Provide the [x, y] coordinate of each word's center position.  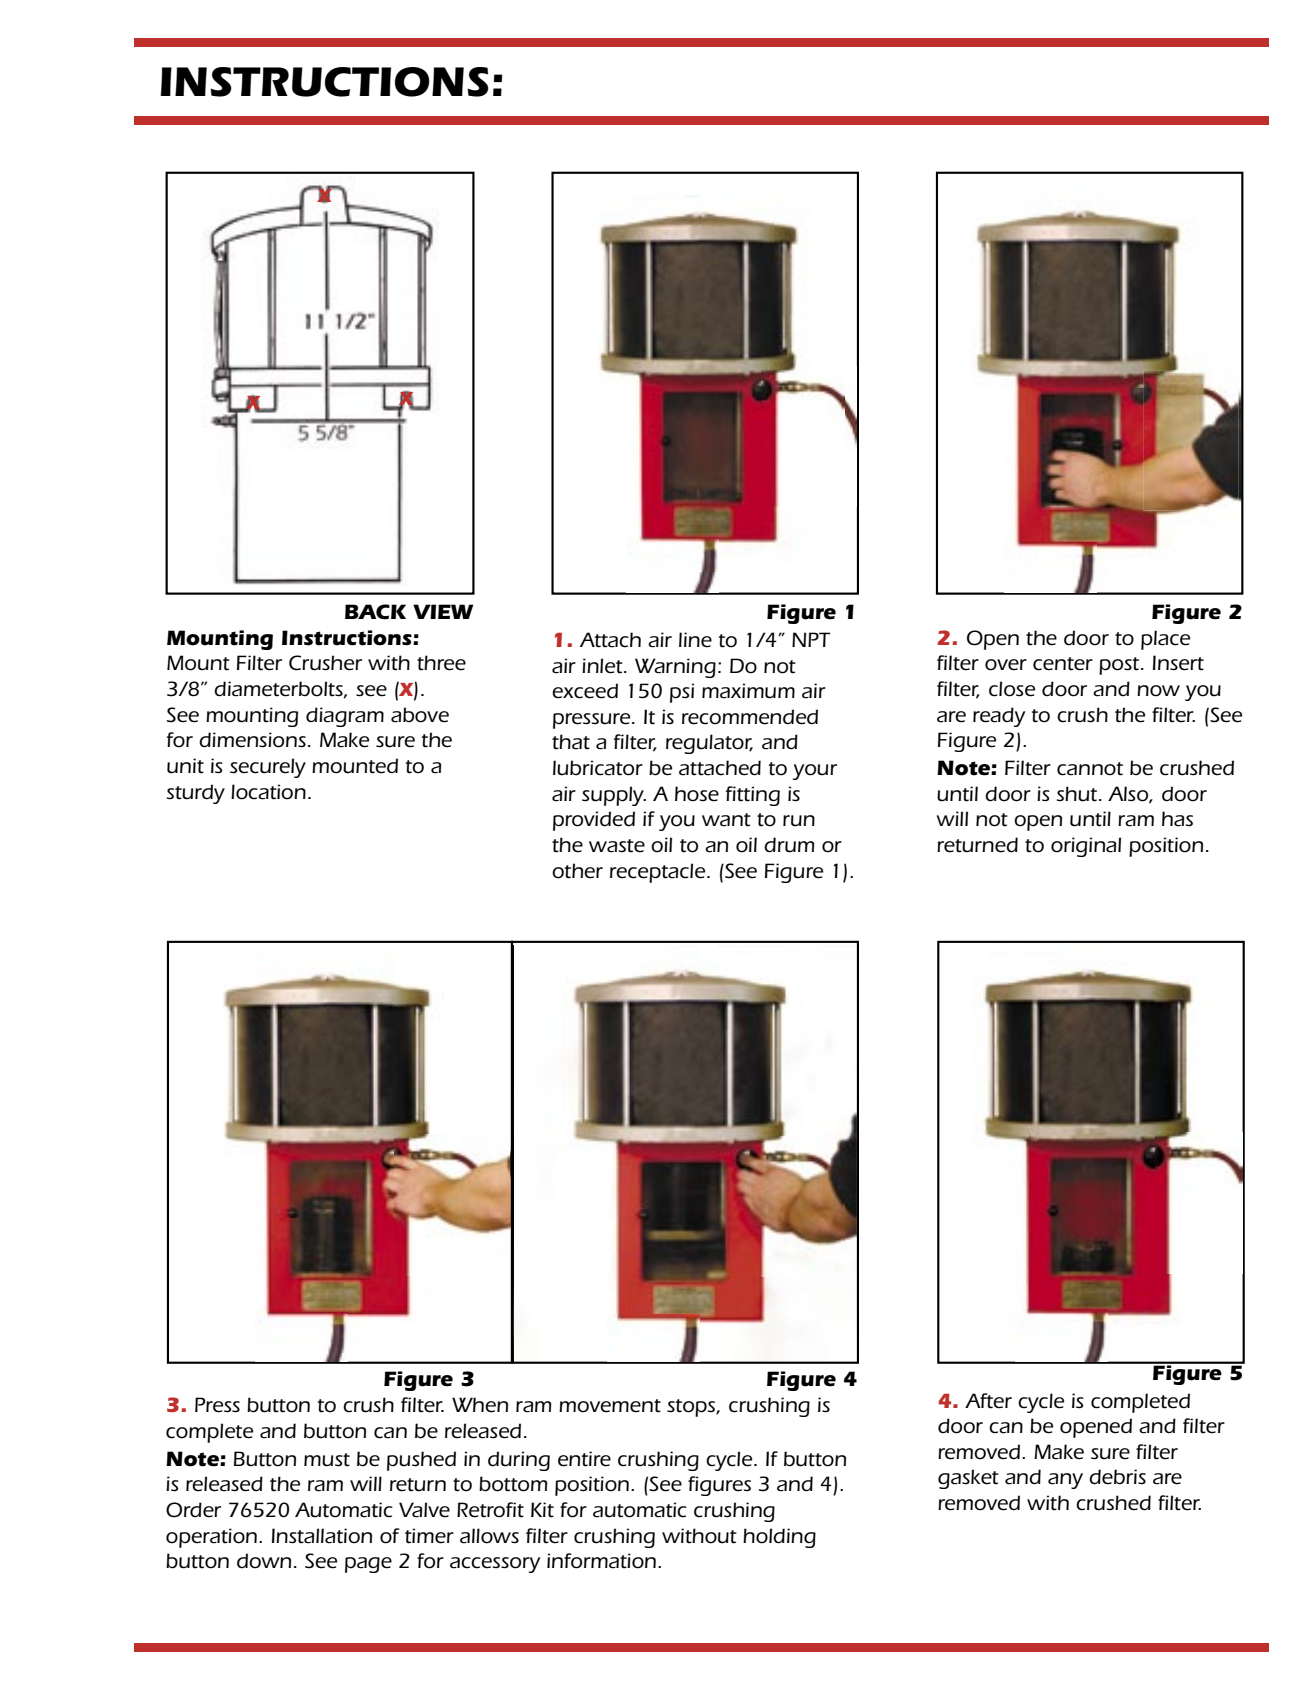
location [268, 792]
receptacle [659, 873]
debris [1117, 1477]
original [1086, 847]
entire [584, 1459]
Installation [322, 1536]
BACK [375, 612]
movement [610, 1406]
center [1063, 664]
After [988, 1401]
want [726, 820]
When [480, 1405]
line [695, 640]
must [327, 1460]
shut [1078, 794]
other [577, 871]
